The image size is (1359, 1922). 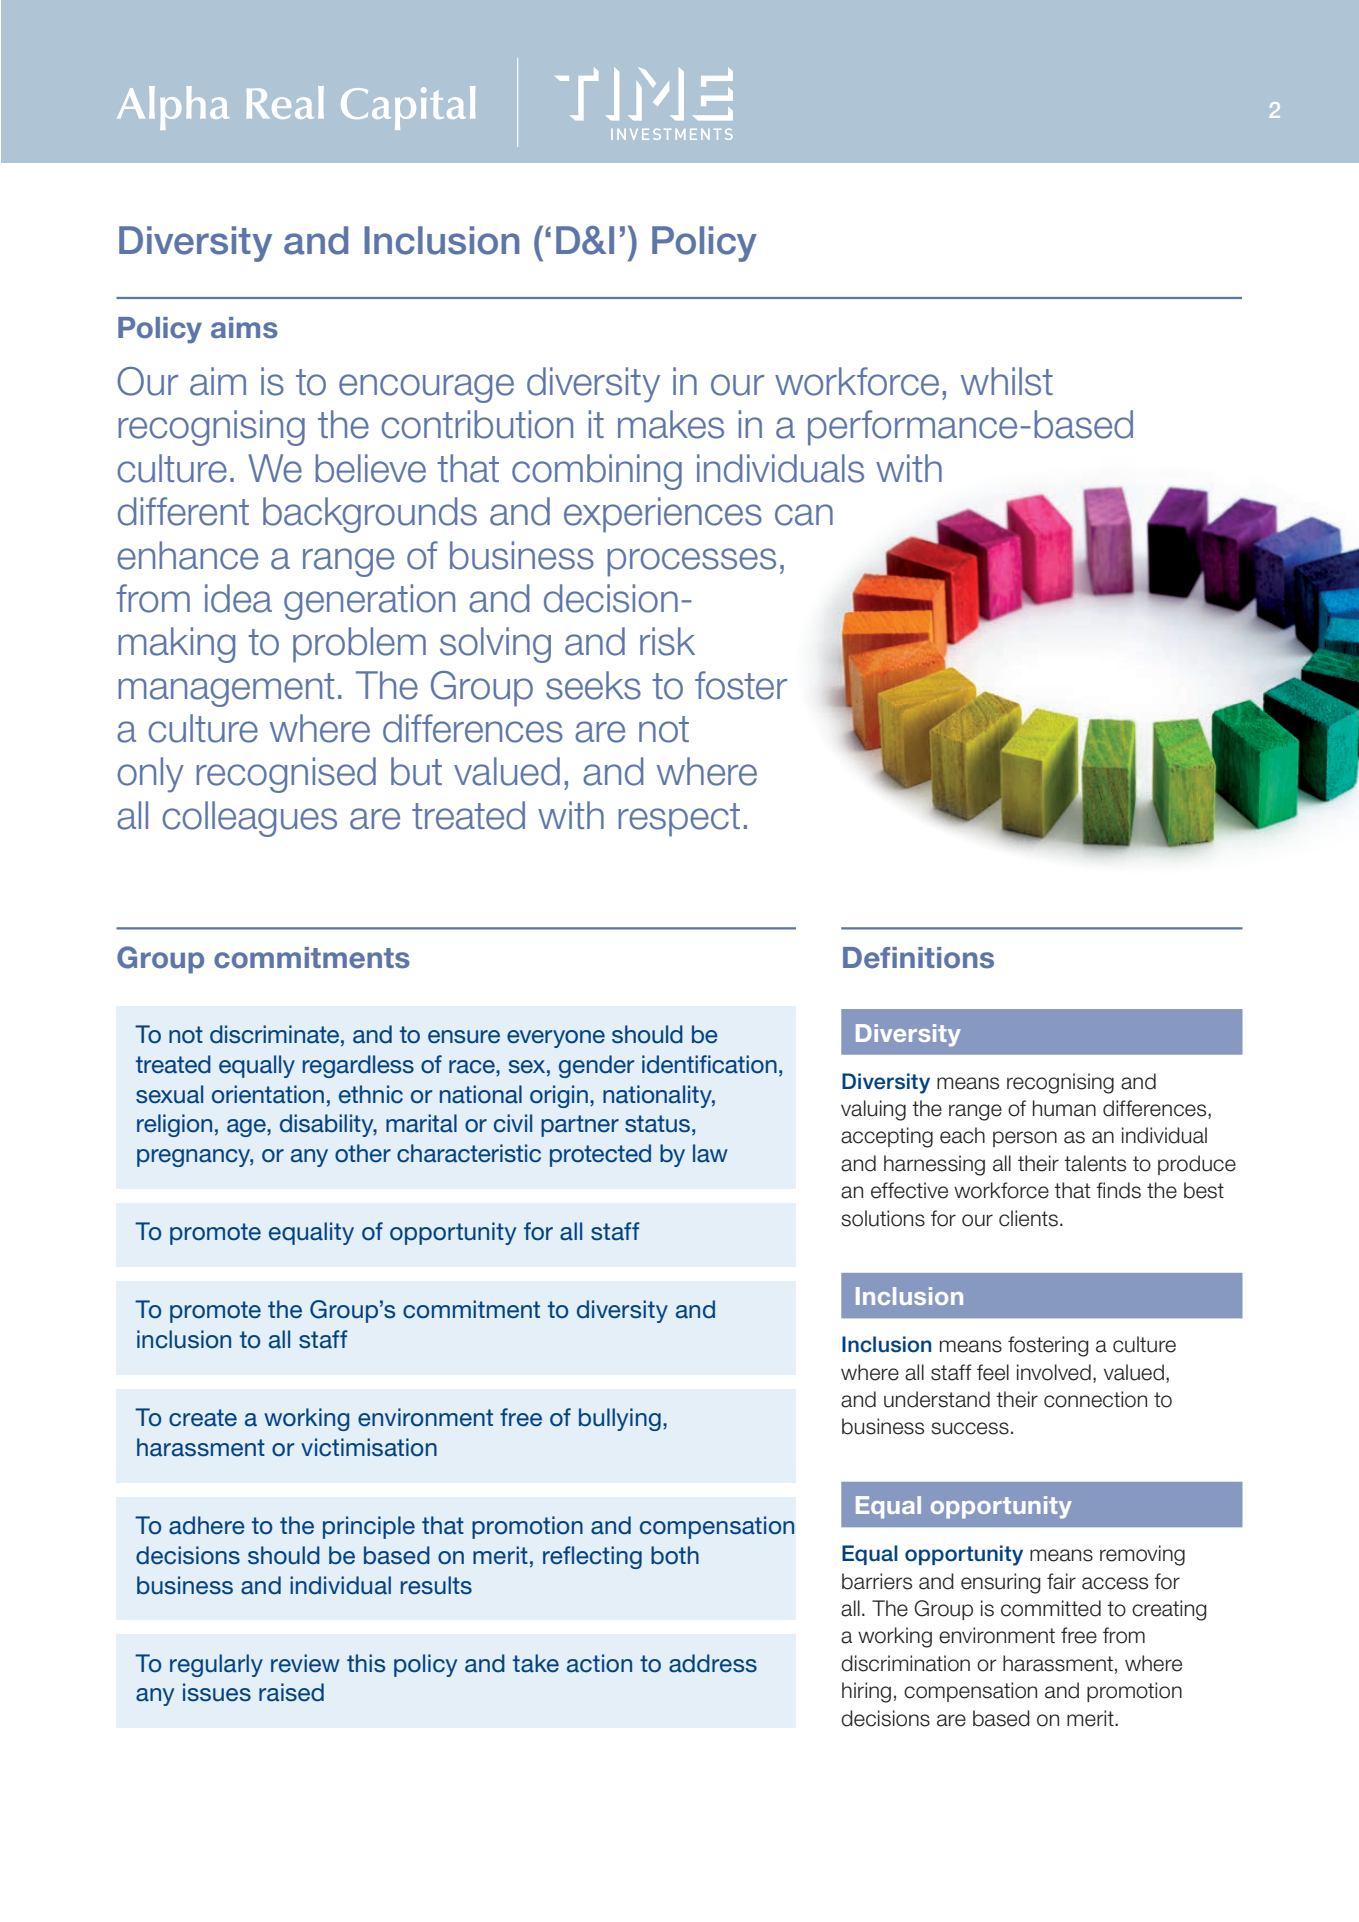 I want to click on orientation, so click(x=268, y=1094).
